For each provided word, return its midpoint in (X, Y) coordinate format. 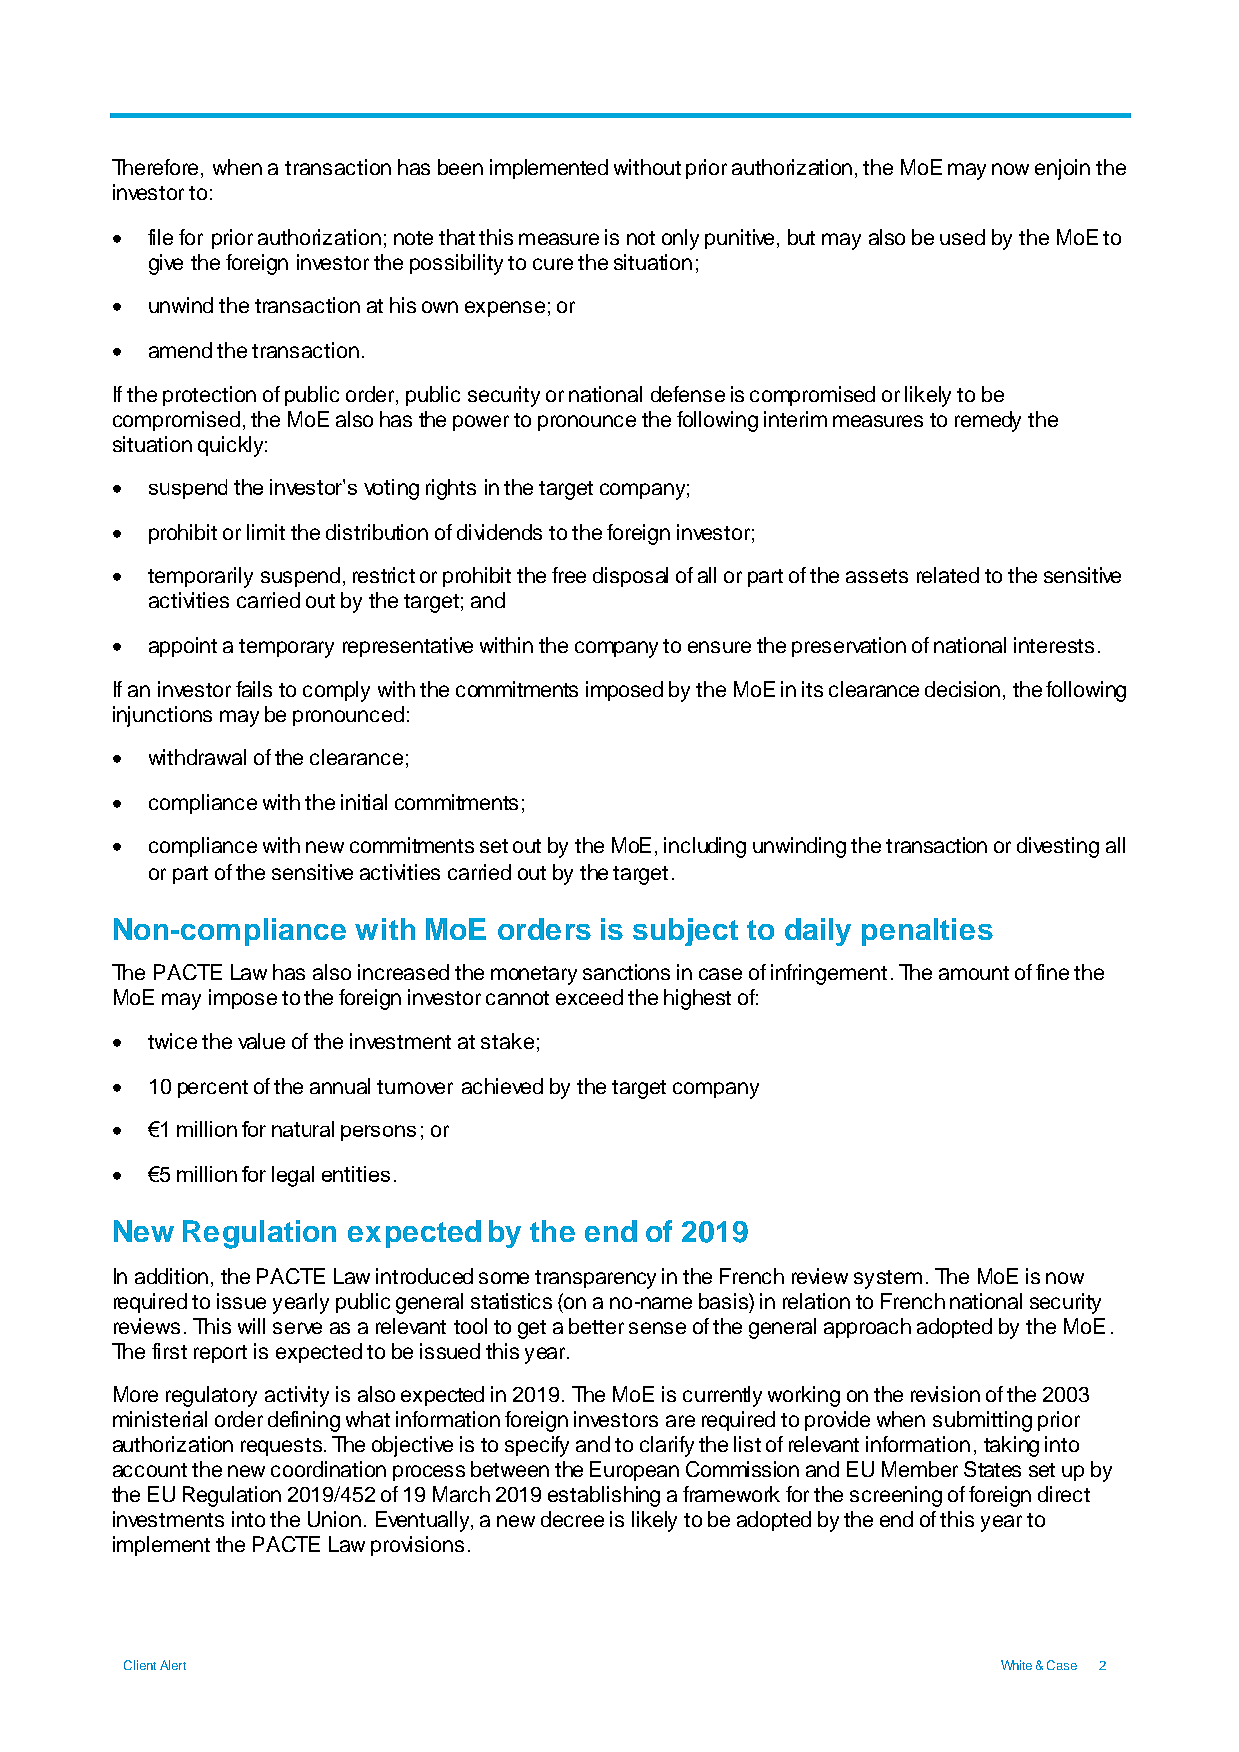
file (160, 237)
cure (553, 264)
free (569, 575)
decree (572, 1519)
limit (266, 532)
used (962, 237)
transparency (595, 1279)
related (948, 575)
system (888, 1279)
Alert (173, 1665)
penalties (927, 932)
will (251, 1326)
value (261, 1041)
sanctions (626, 972)
